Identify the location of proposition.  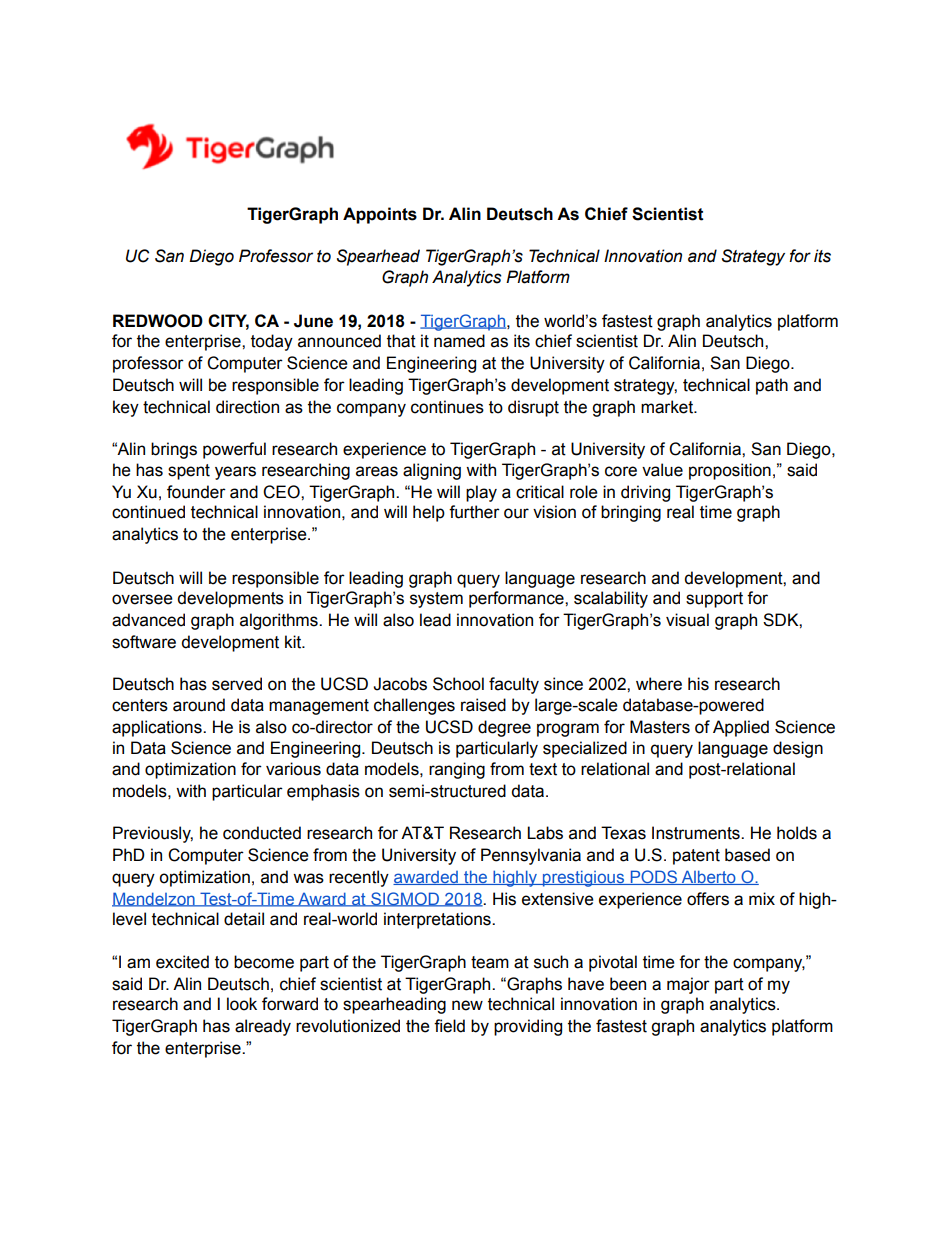
(730, 471).
